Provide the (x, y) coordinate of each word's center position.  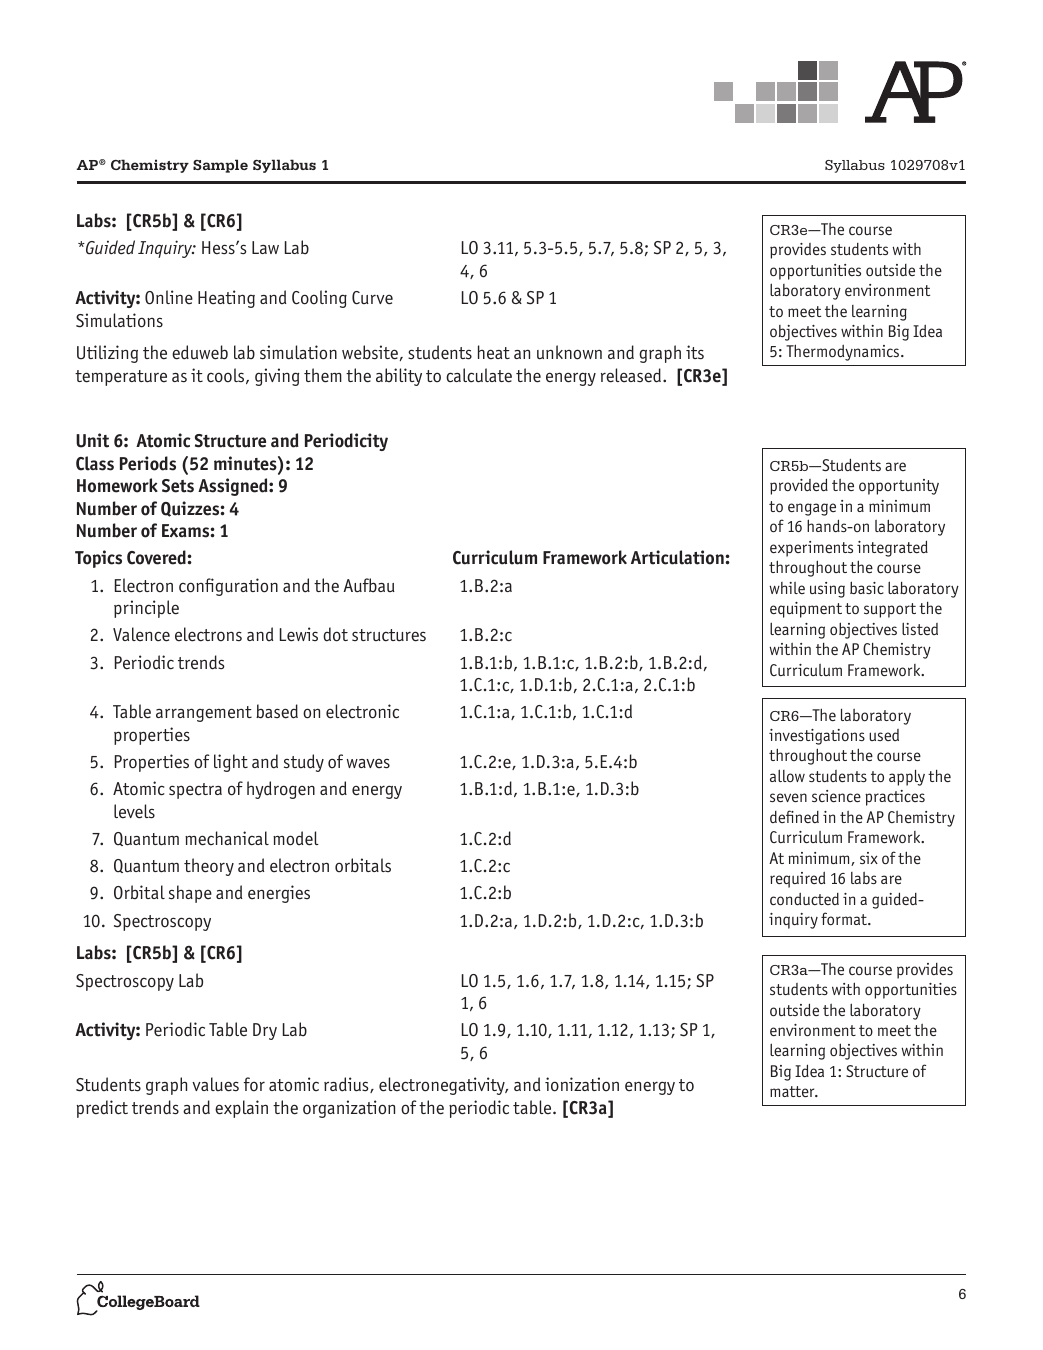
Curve (372, 298)
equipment (806, 610)
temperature (121, 378)
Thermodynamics (844, 352)
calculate (479, 375)
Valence (141, 634)
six (869, 858)
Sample (220, 166)
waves (368, 763)
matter (793, 1091)
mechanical (227, 838)
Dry (265, 1031)
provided (799, 486)
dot (335, 634)
